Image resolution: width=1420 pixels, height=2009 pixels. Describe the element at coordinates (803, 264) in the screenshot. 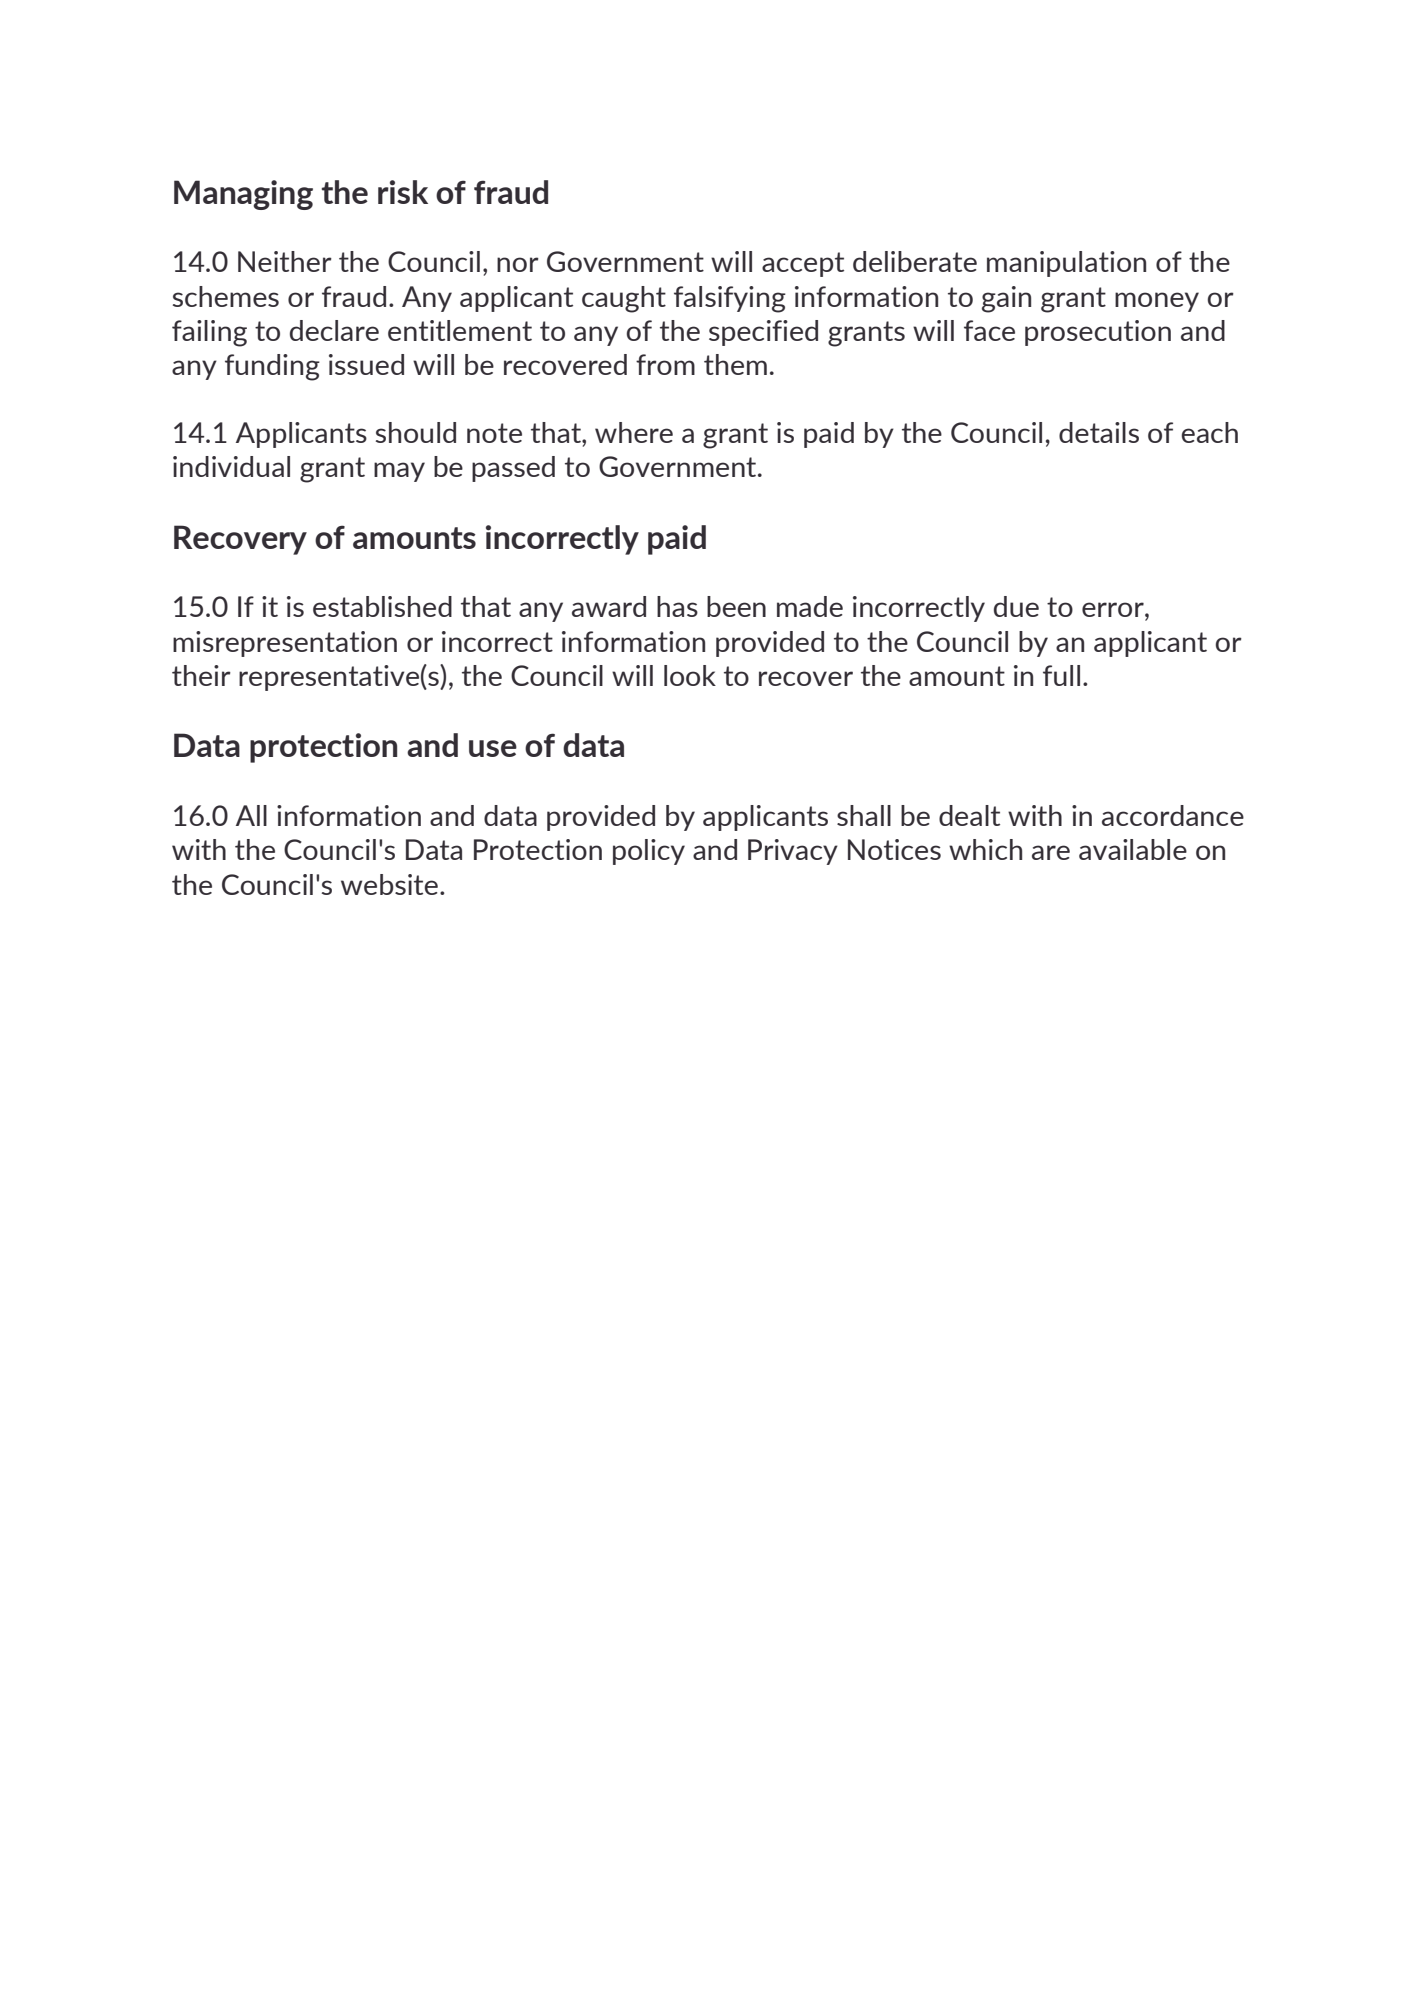

I see `accept` at that location.
